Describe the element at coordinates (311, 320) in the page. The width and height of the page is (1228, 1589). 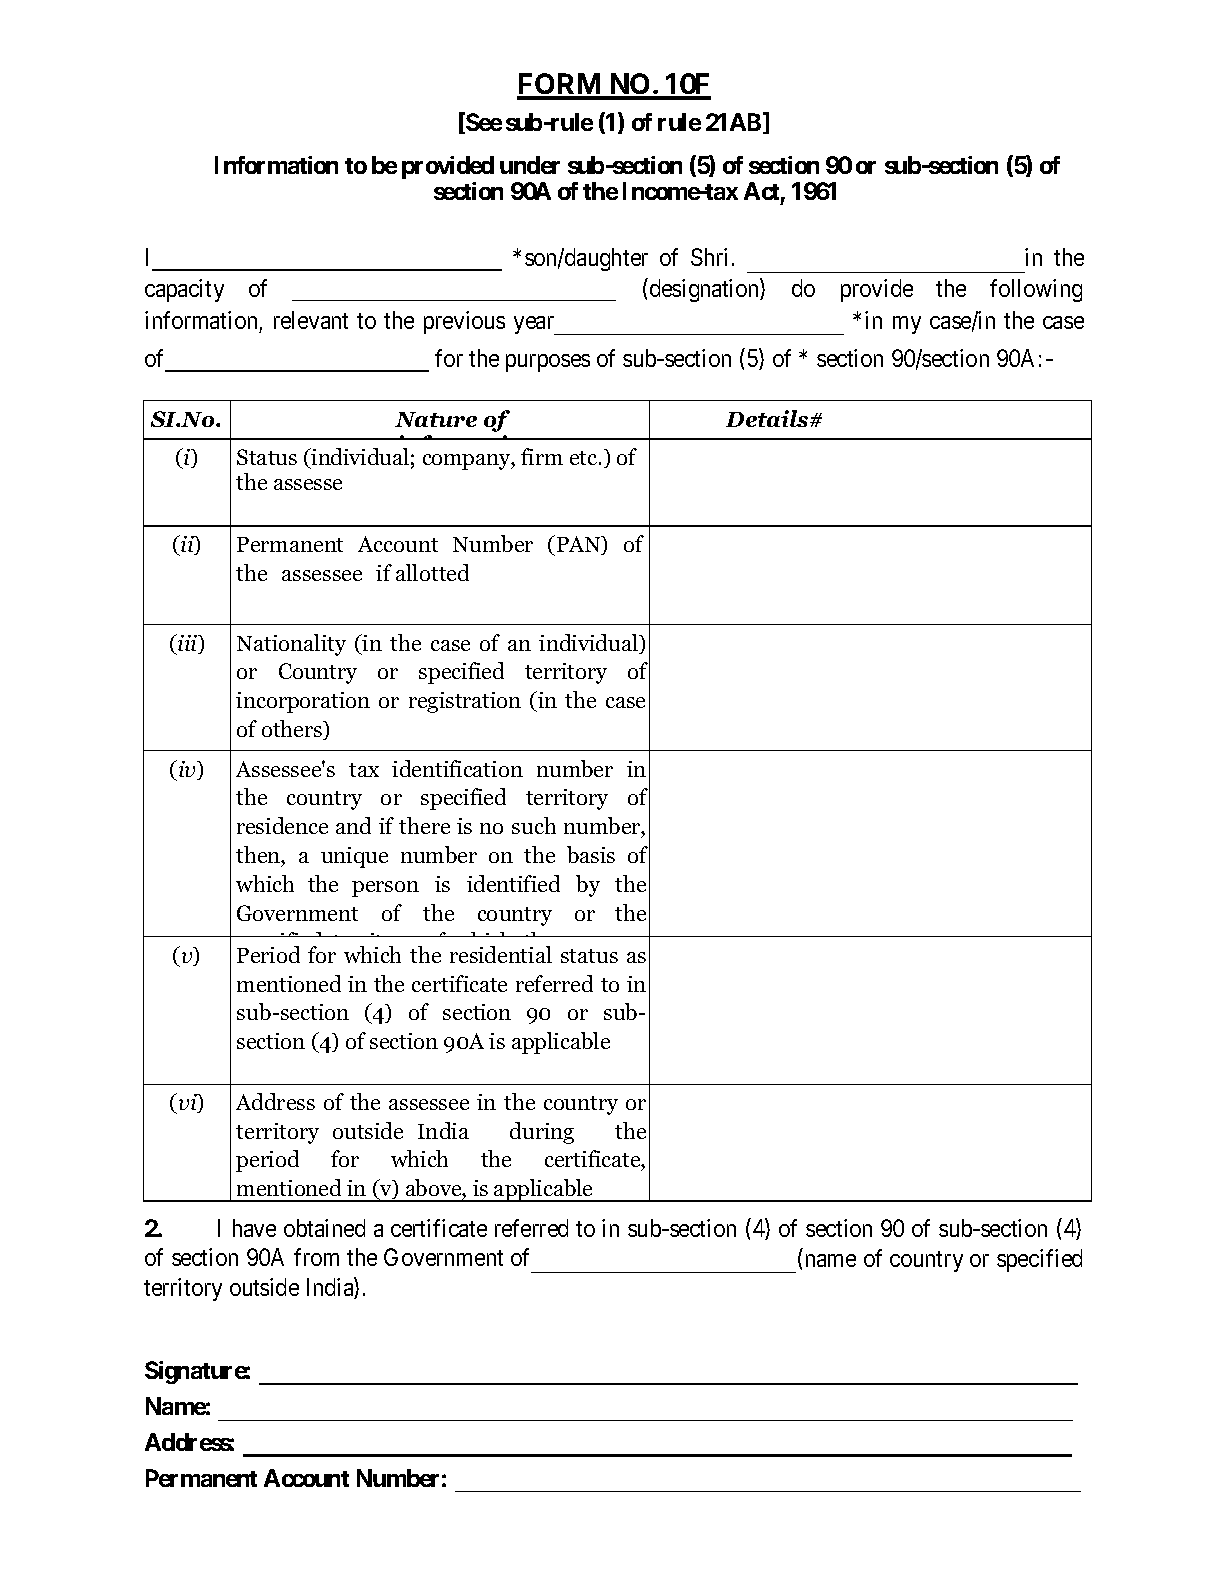
I see `relevant` at that location.
